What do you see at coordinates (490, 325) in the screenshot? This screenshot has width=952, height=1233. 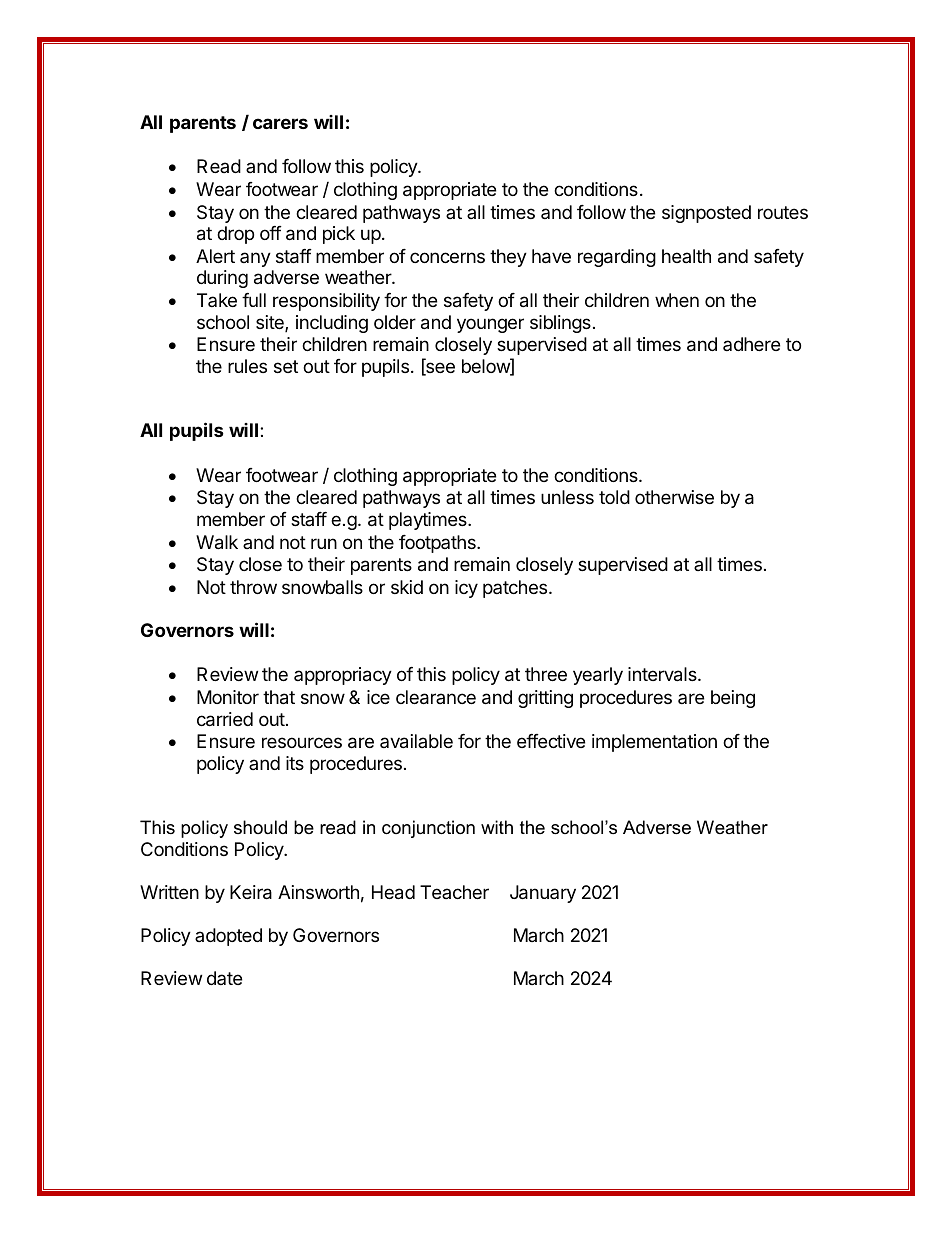 I see `younger` at bounding box center [490, 325].
